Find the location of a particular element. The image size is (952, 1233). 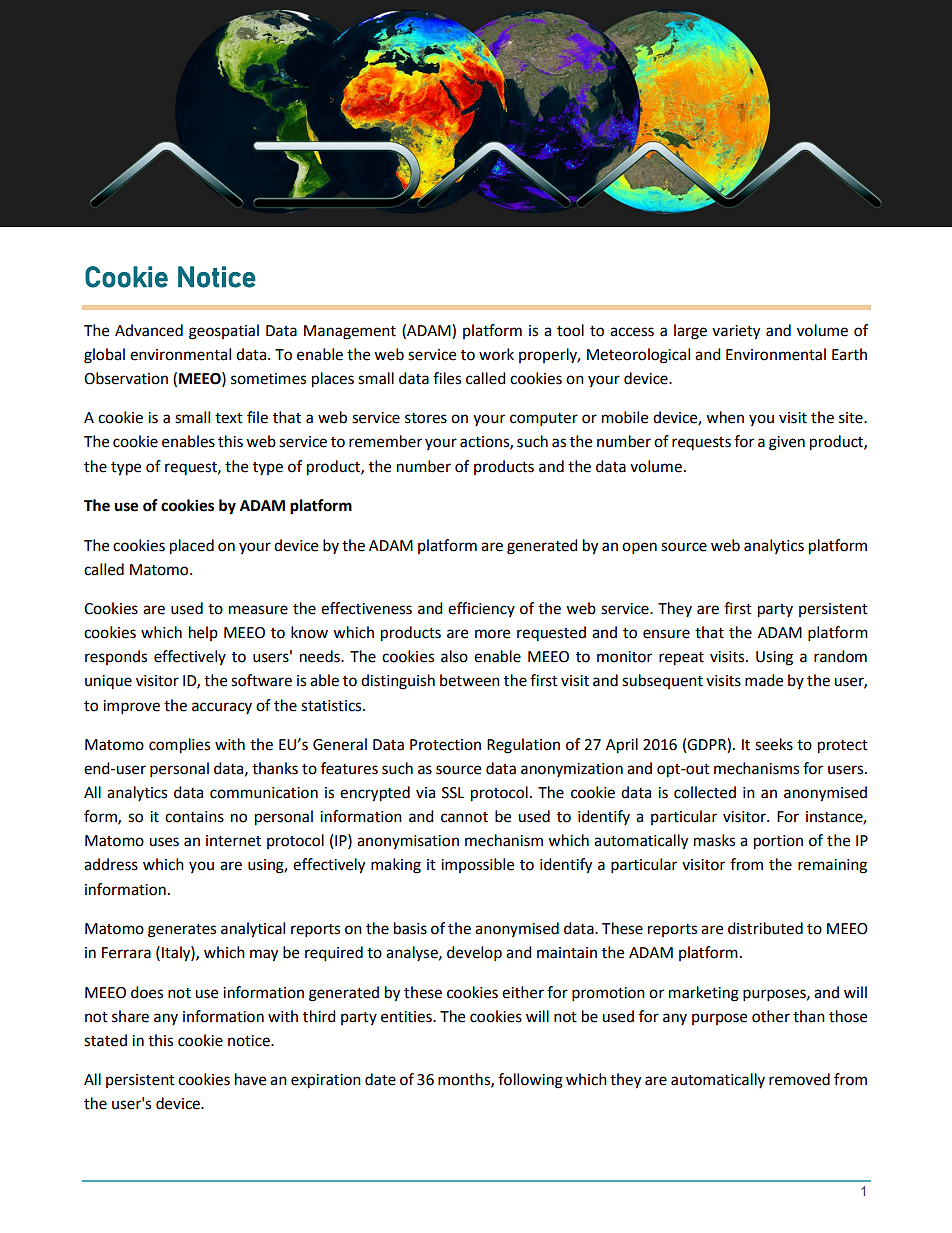

geospatial is located at coordinates (224, 332).
